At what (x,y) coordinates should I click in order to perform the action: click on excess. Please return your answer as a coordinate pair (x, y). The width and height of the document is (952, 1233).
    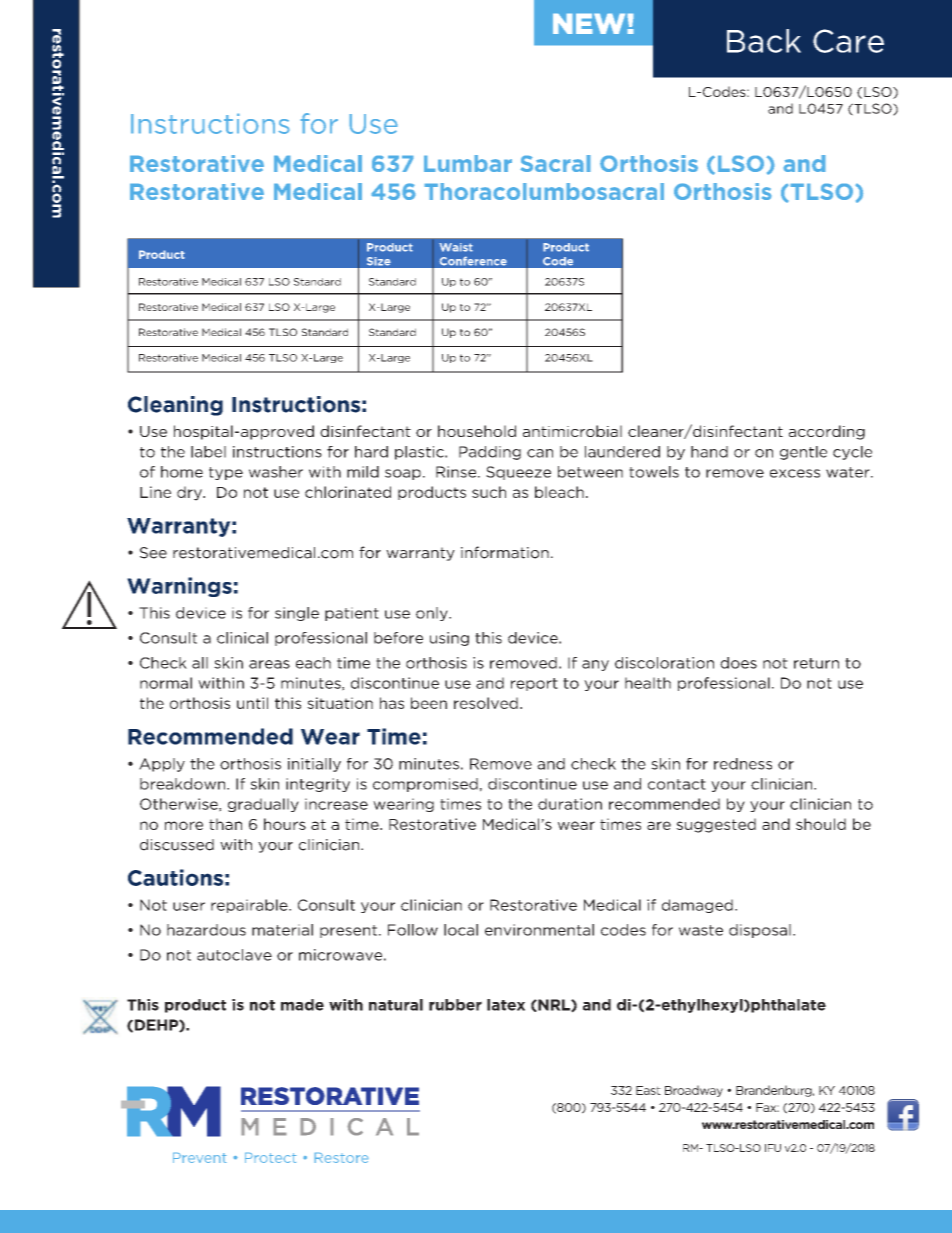
    Looking at the image, I should click on (795, 473).
